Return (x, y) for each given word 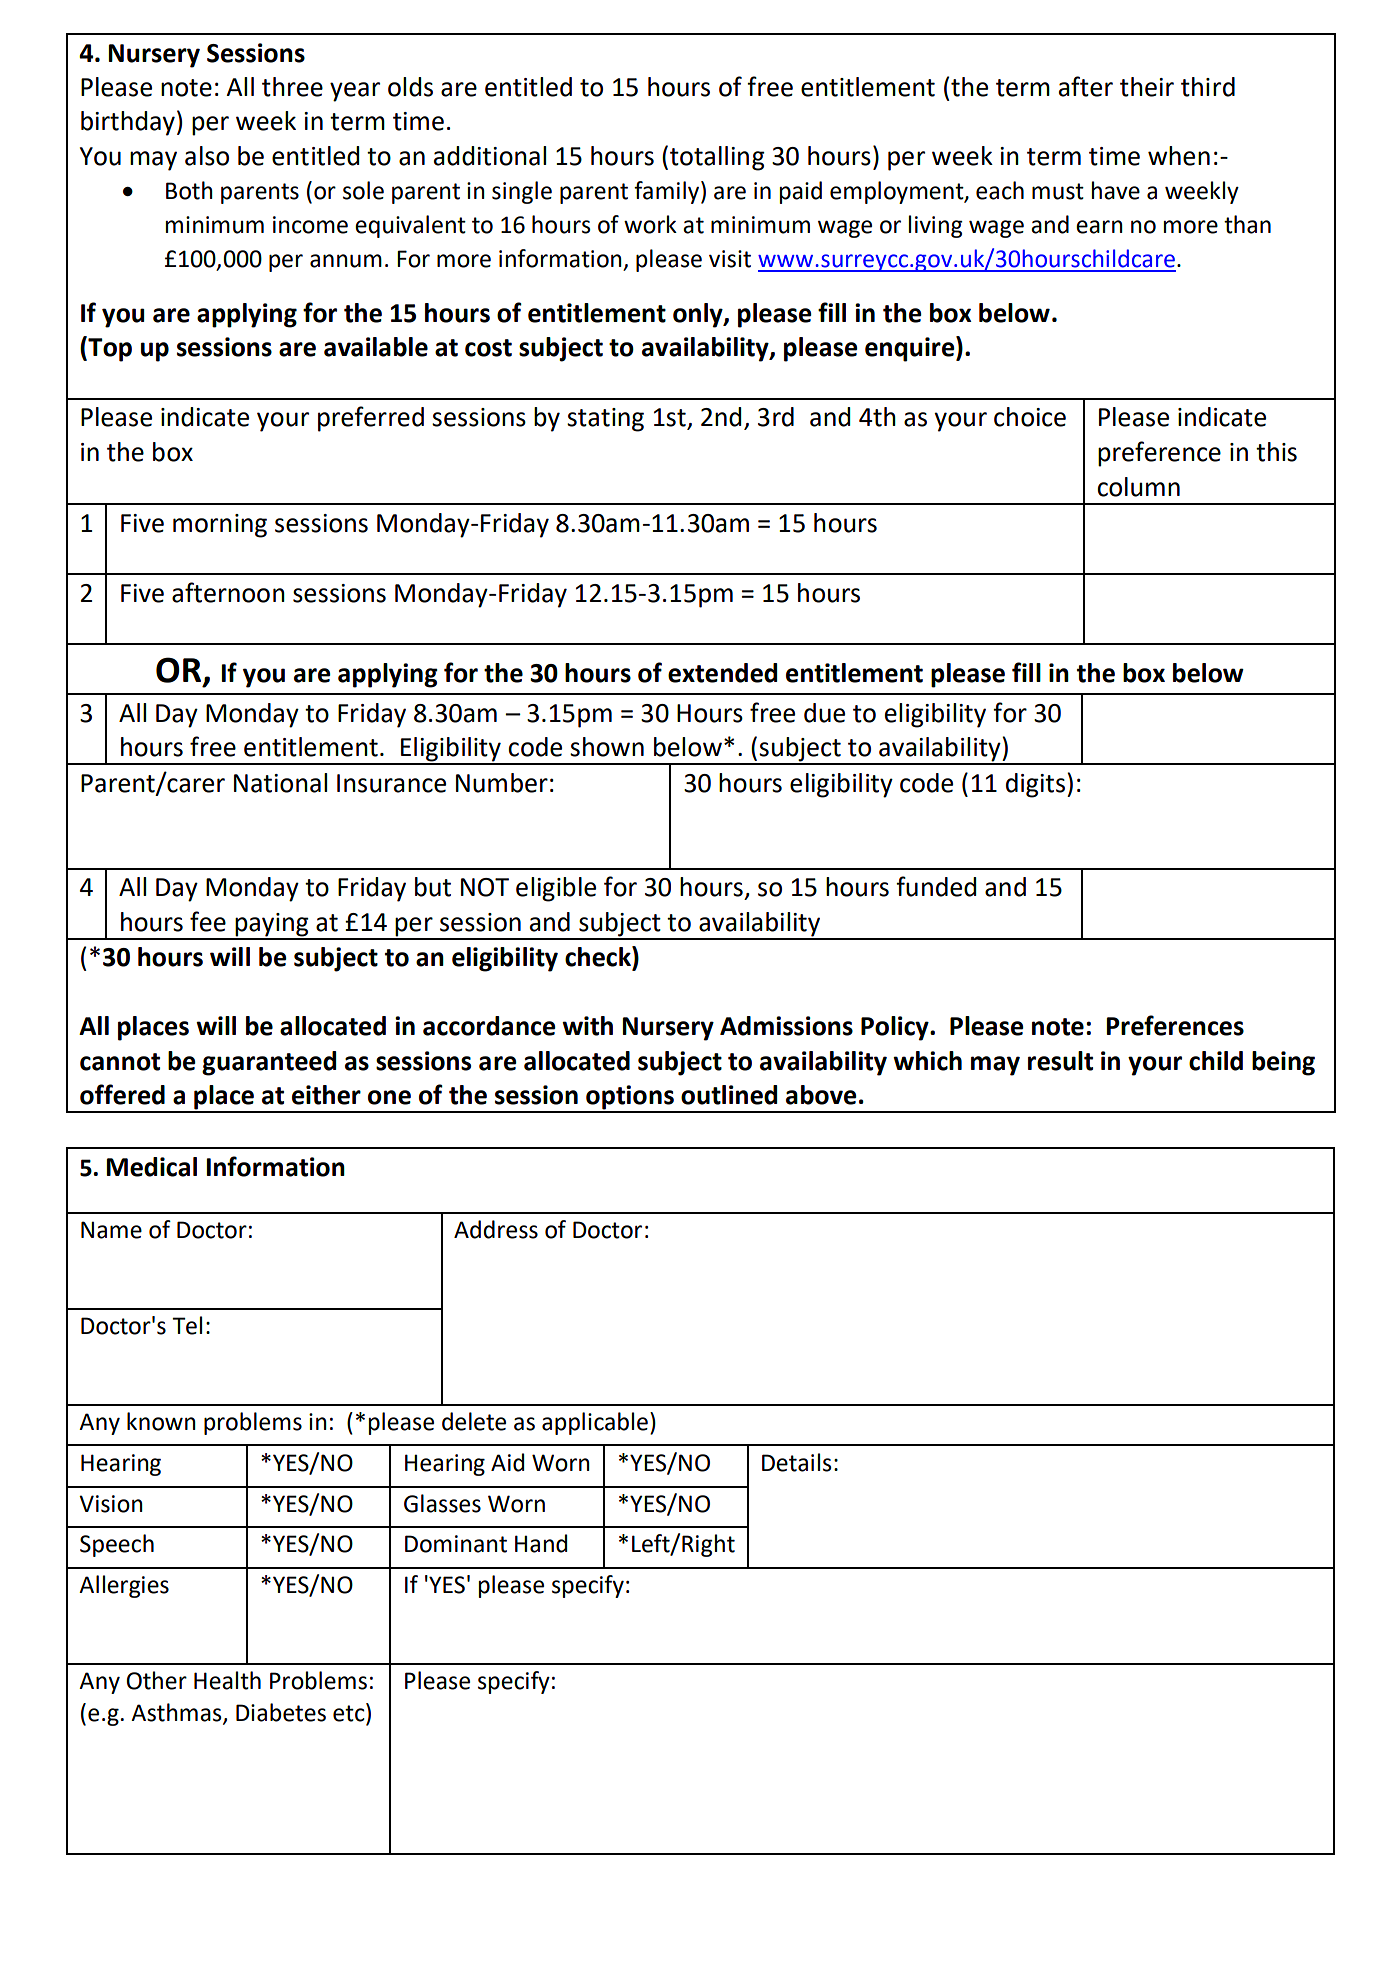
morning (220, 526)
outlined (729, 1095)
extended (722, 673)
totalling (717, 158)
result (1060, 1061)
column (1138, 487)
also (207, 156)
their (1147, 87)
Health (227, 1680)
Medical (152, 1167)
